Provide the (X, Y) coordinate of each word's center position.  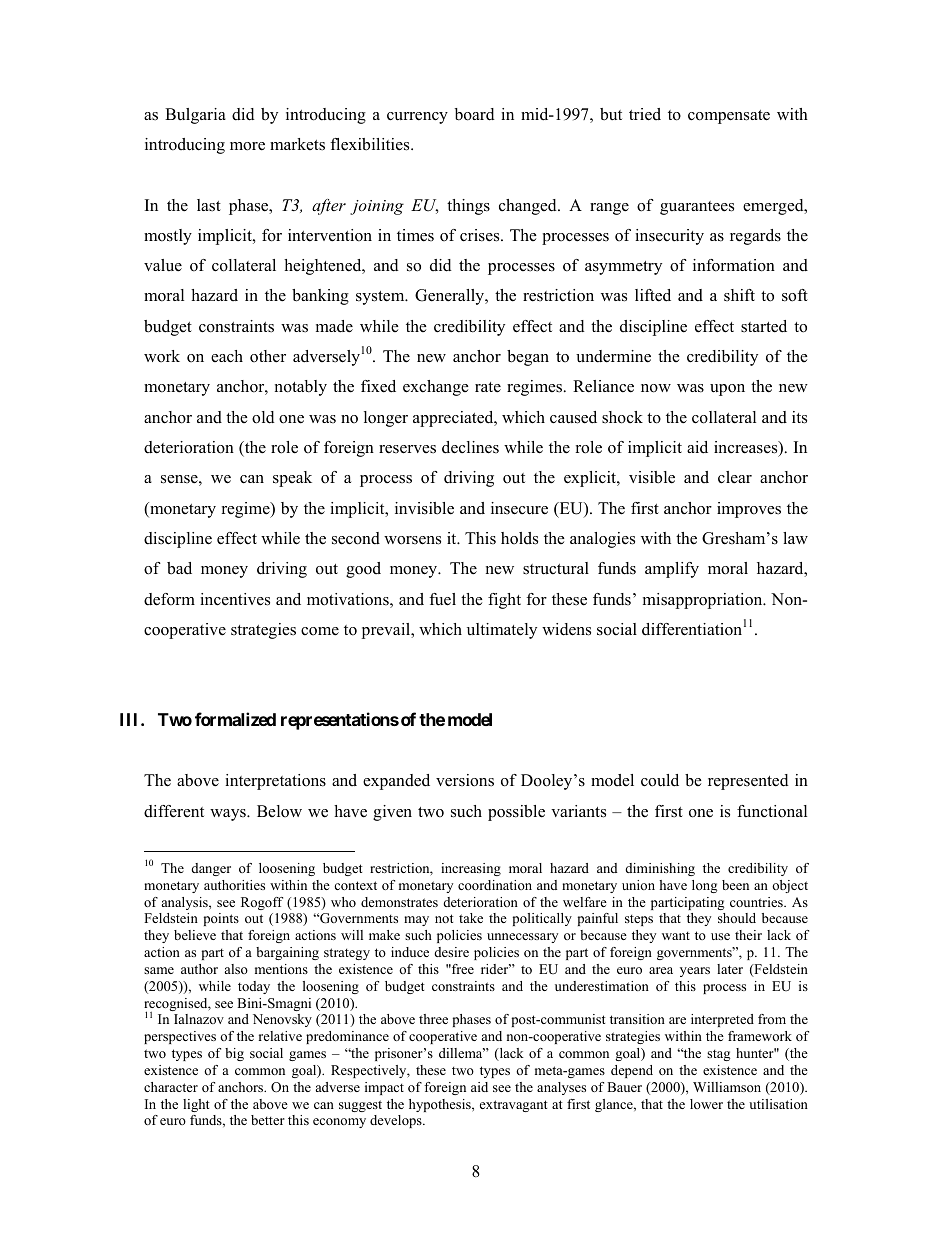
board (475, 114)
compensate (729, 117)
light (196, 1105)
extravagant (514, 1106)
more (247, 146)
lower (706, 1104)
